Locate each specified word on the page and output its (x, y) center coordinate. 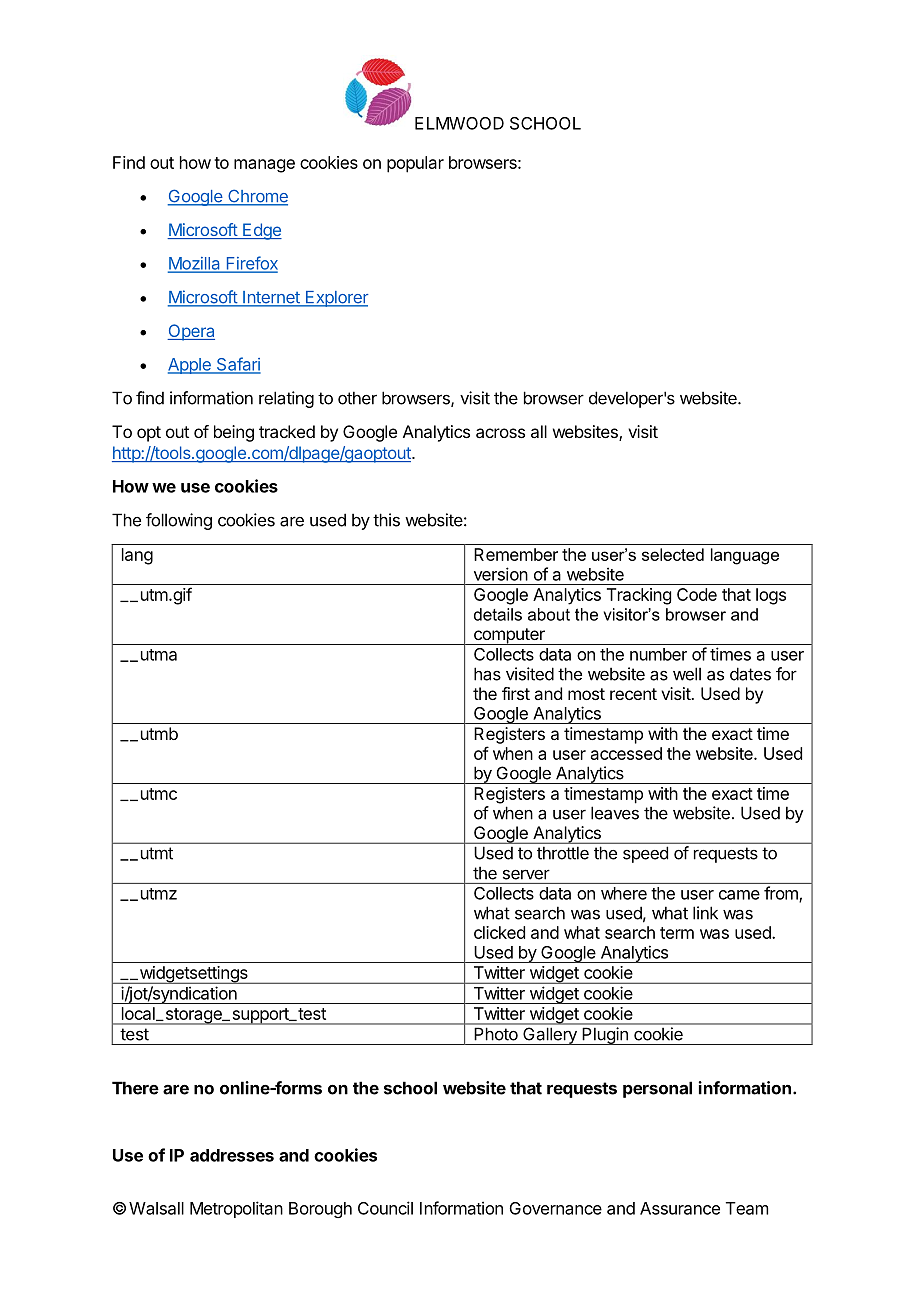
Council (385, 1208)
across (500, 433)
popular (415, 164)
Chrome (257, 197)
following (179, 521)
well (687, 674)
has (487, 674)
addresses (232, 1155)
